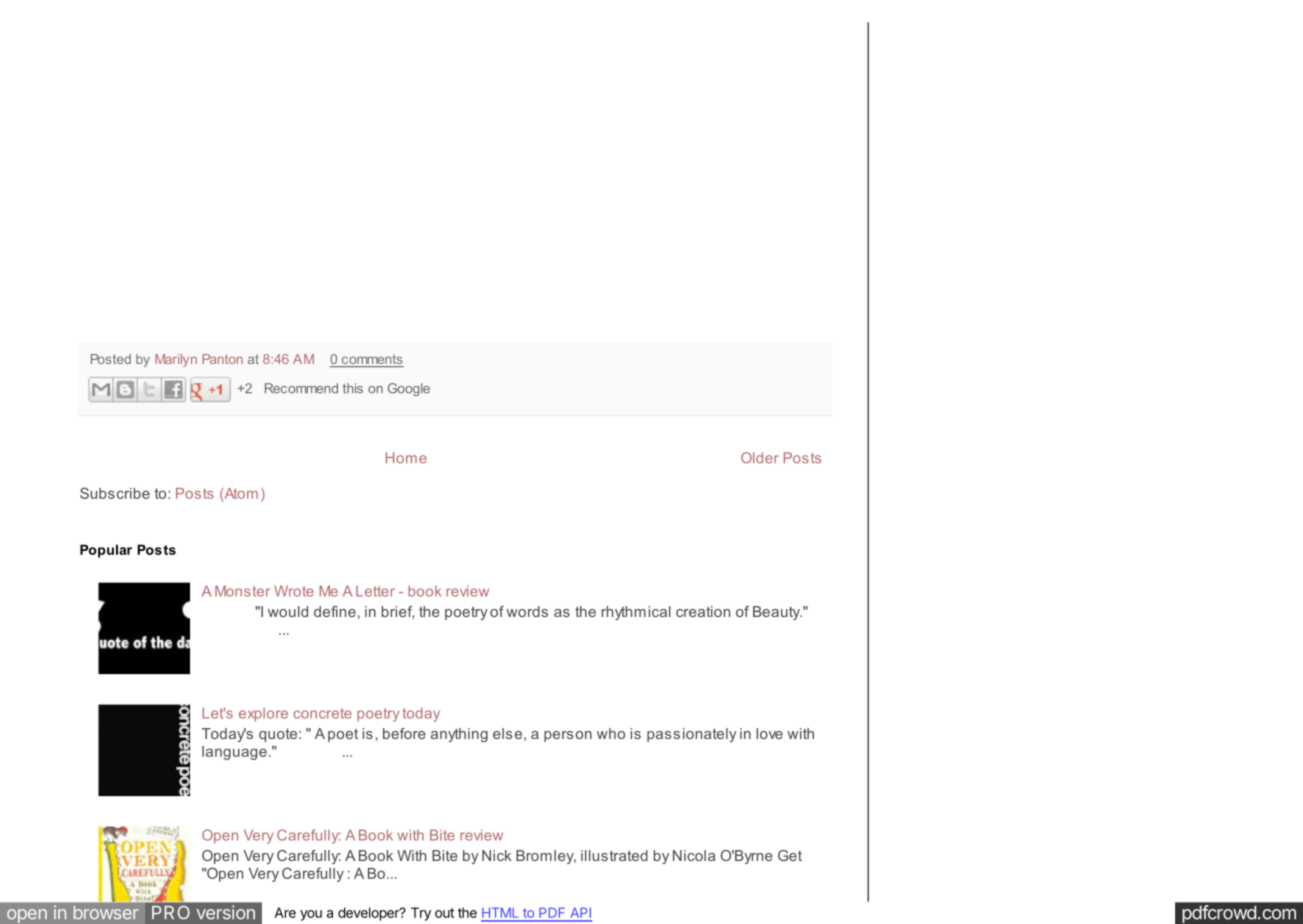 The image size is (1303, 924). What do you see at coordinates (375, 591) in the screenshot?
I see `Letter` at bounding box center [375, 591].
